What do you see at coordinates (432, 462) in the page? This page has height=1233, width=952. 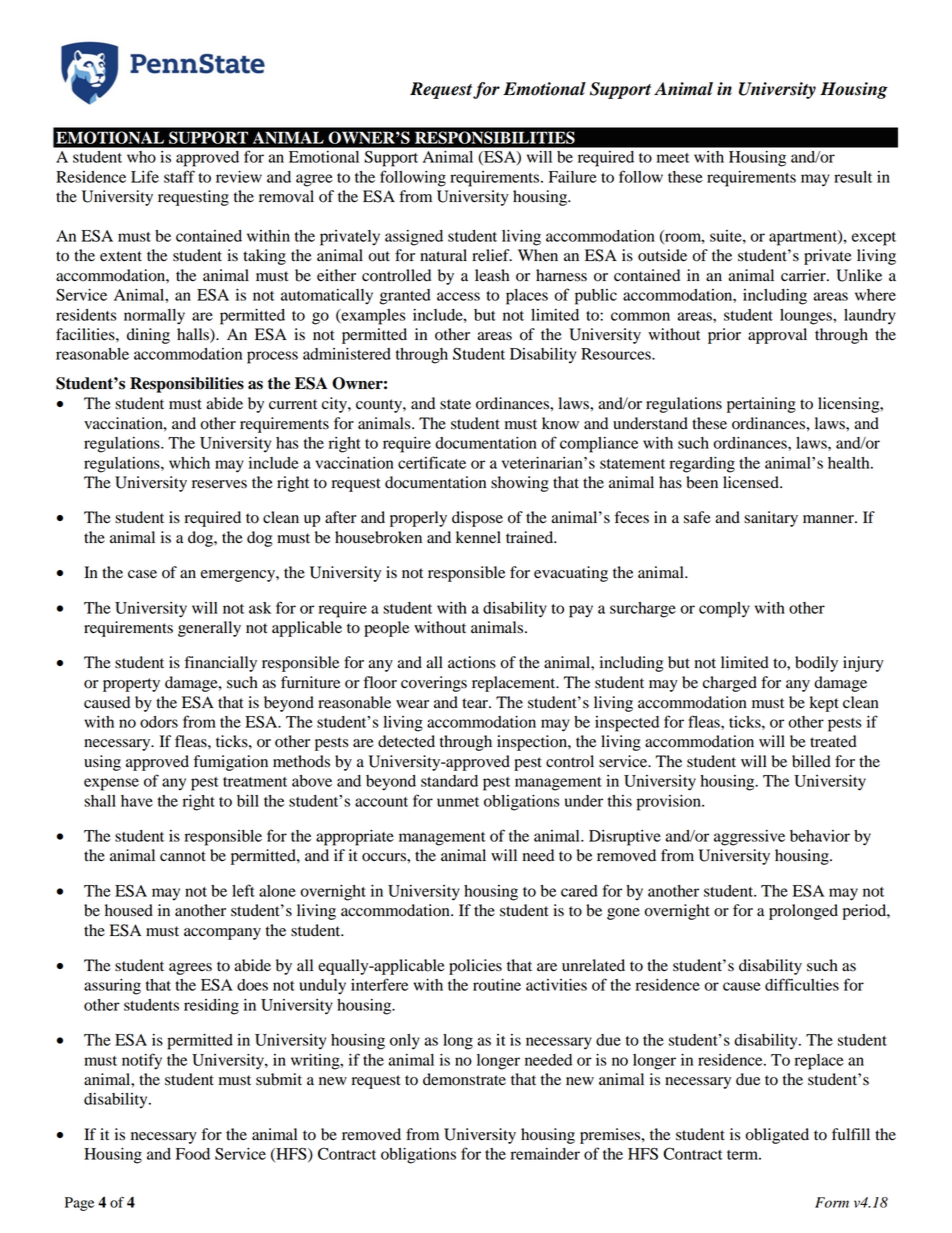 I see `certificate` at bounding box center [432, 462].
